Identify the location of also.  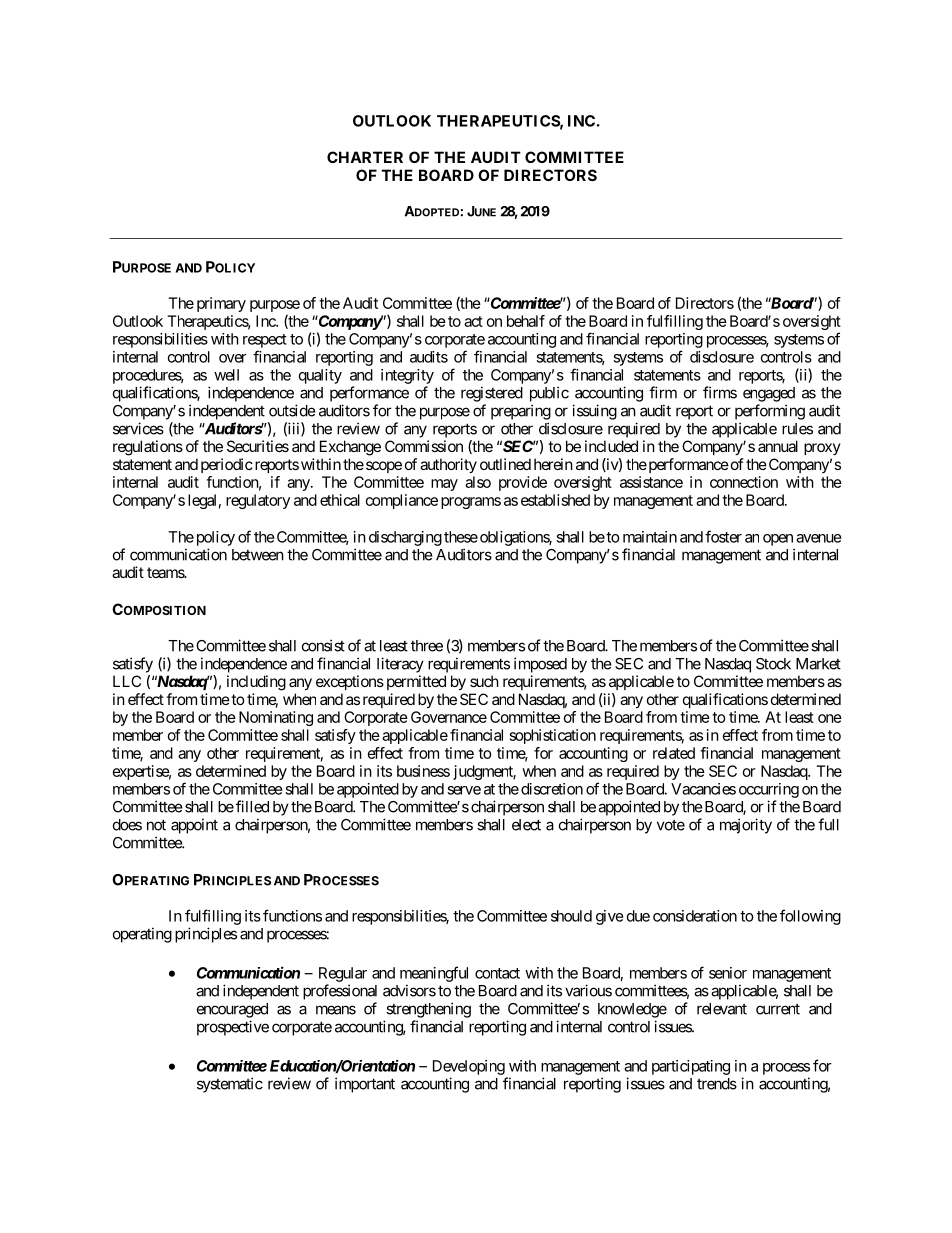
(478, 482).
